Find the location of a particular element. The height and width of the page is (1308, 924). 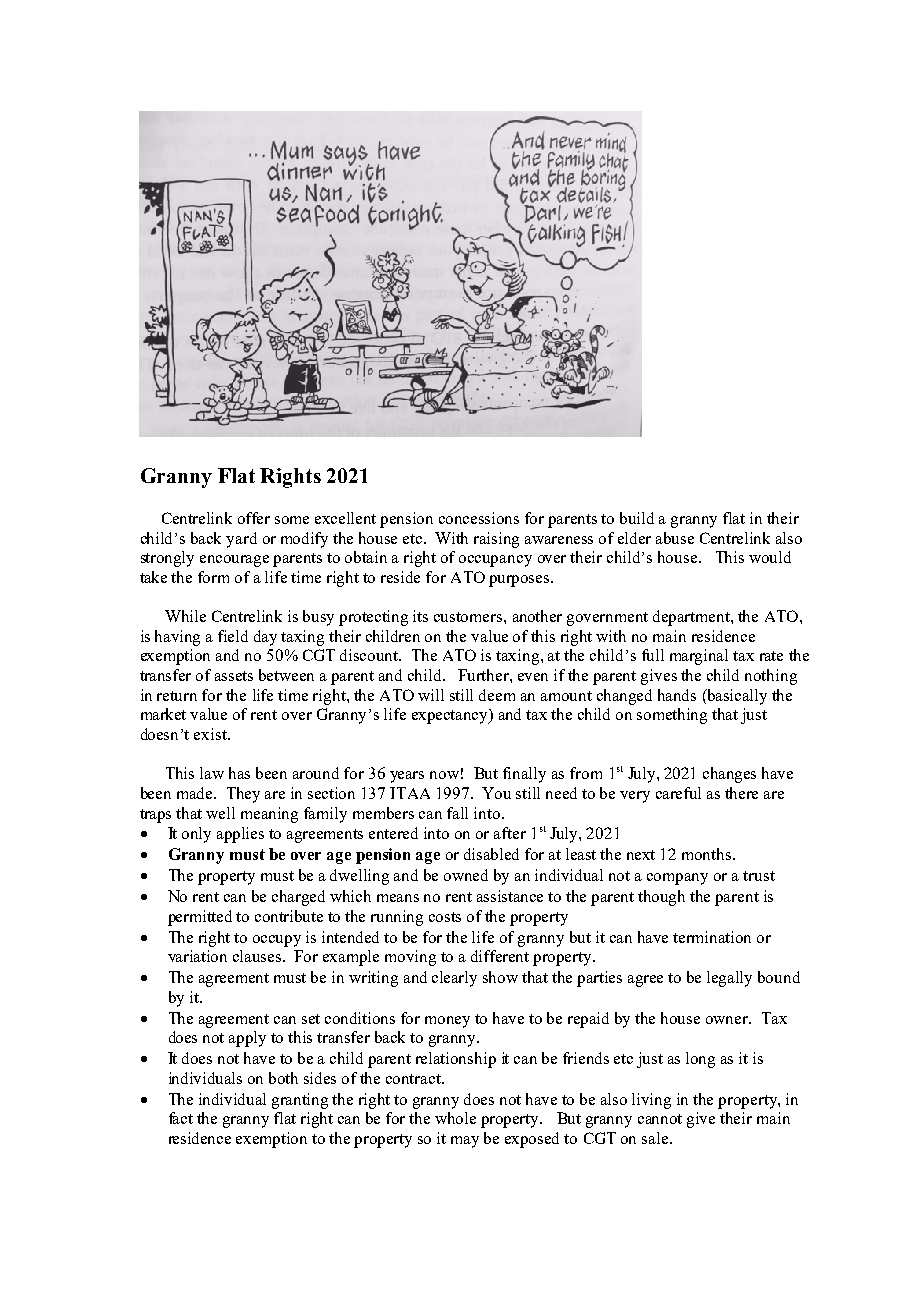

whole is located at coordinates (455, 1118).
